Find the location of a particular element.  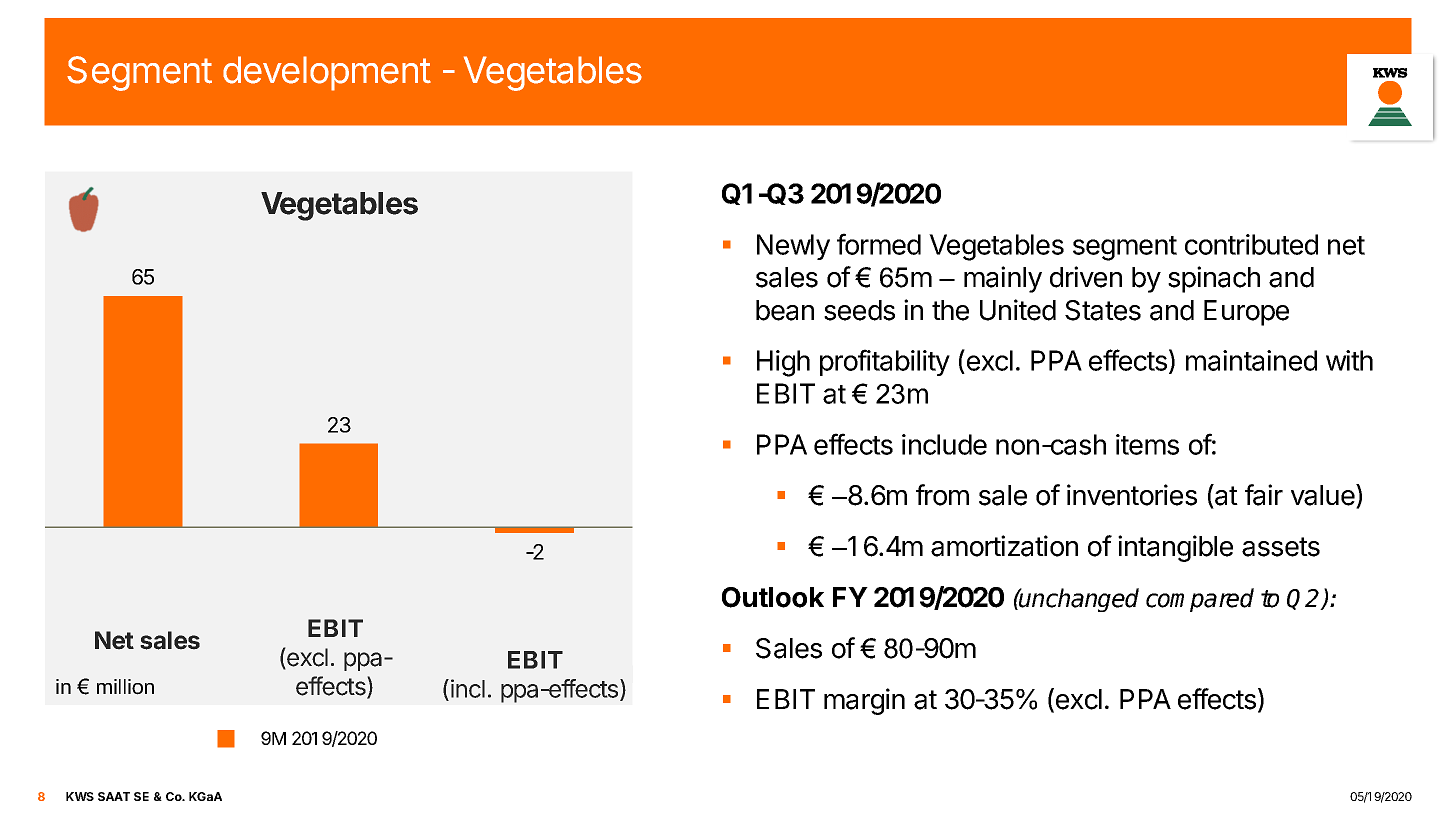

margin is located at coordinates (864, 701).
